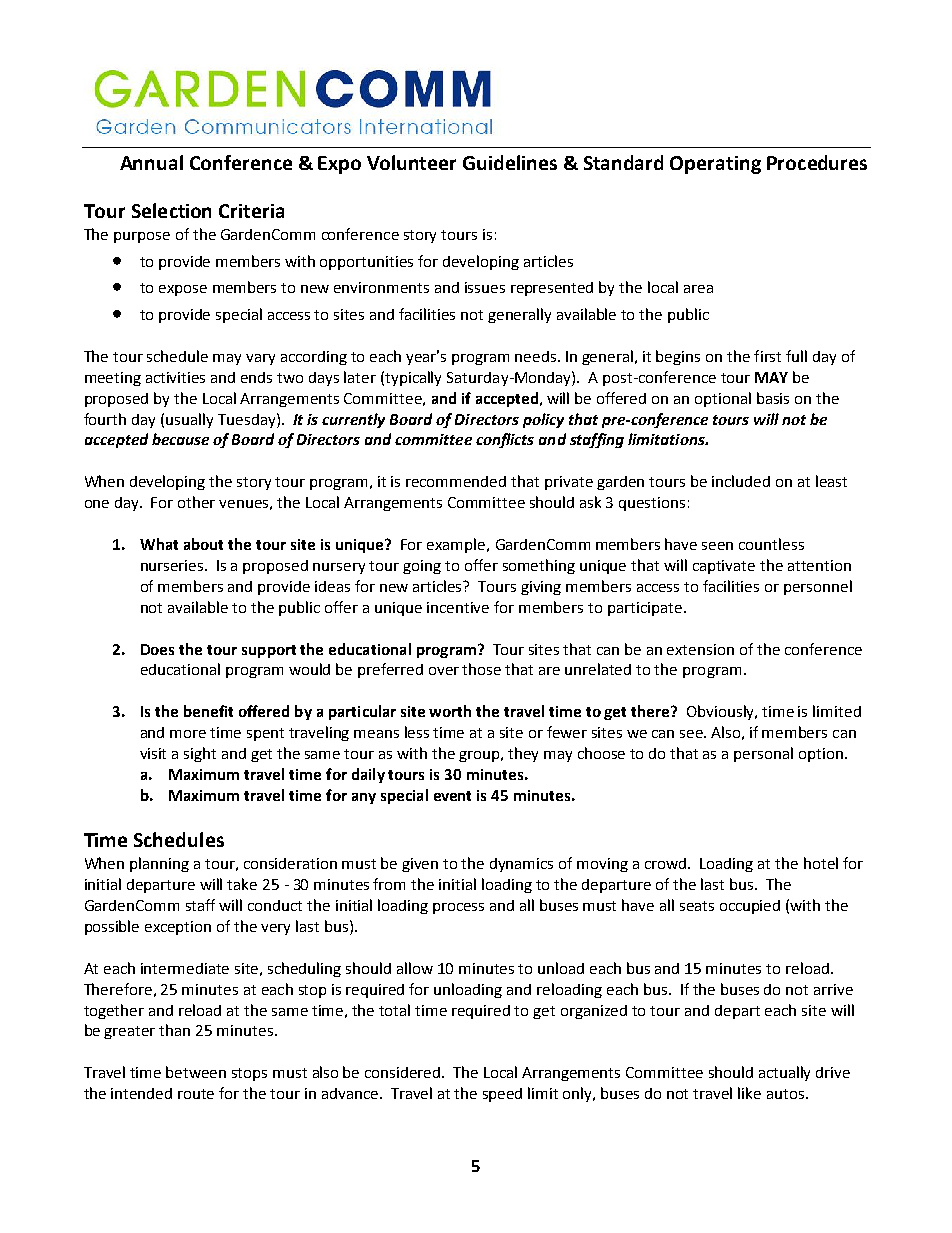  What do you see at coordinates (452, 796) in the page?
I see `event` at bounding box center [452, 796].
